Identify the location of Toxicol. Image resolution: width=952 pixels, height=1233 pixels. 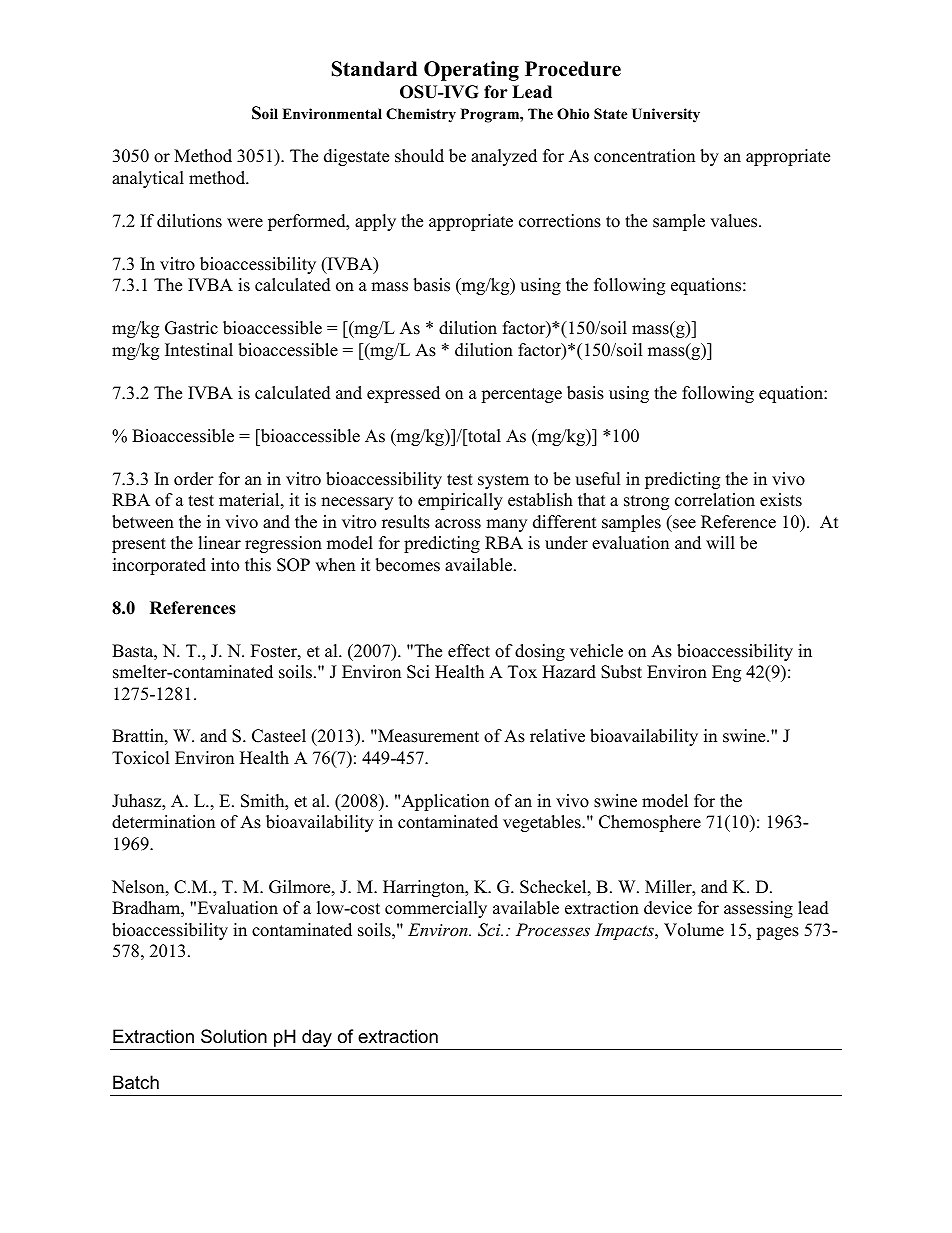
(141, 758).
